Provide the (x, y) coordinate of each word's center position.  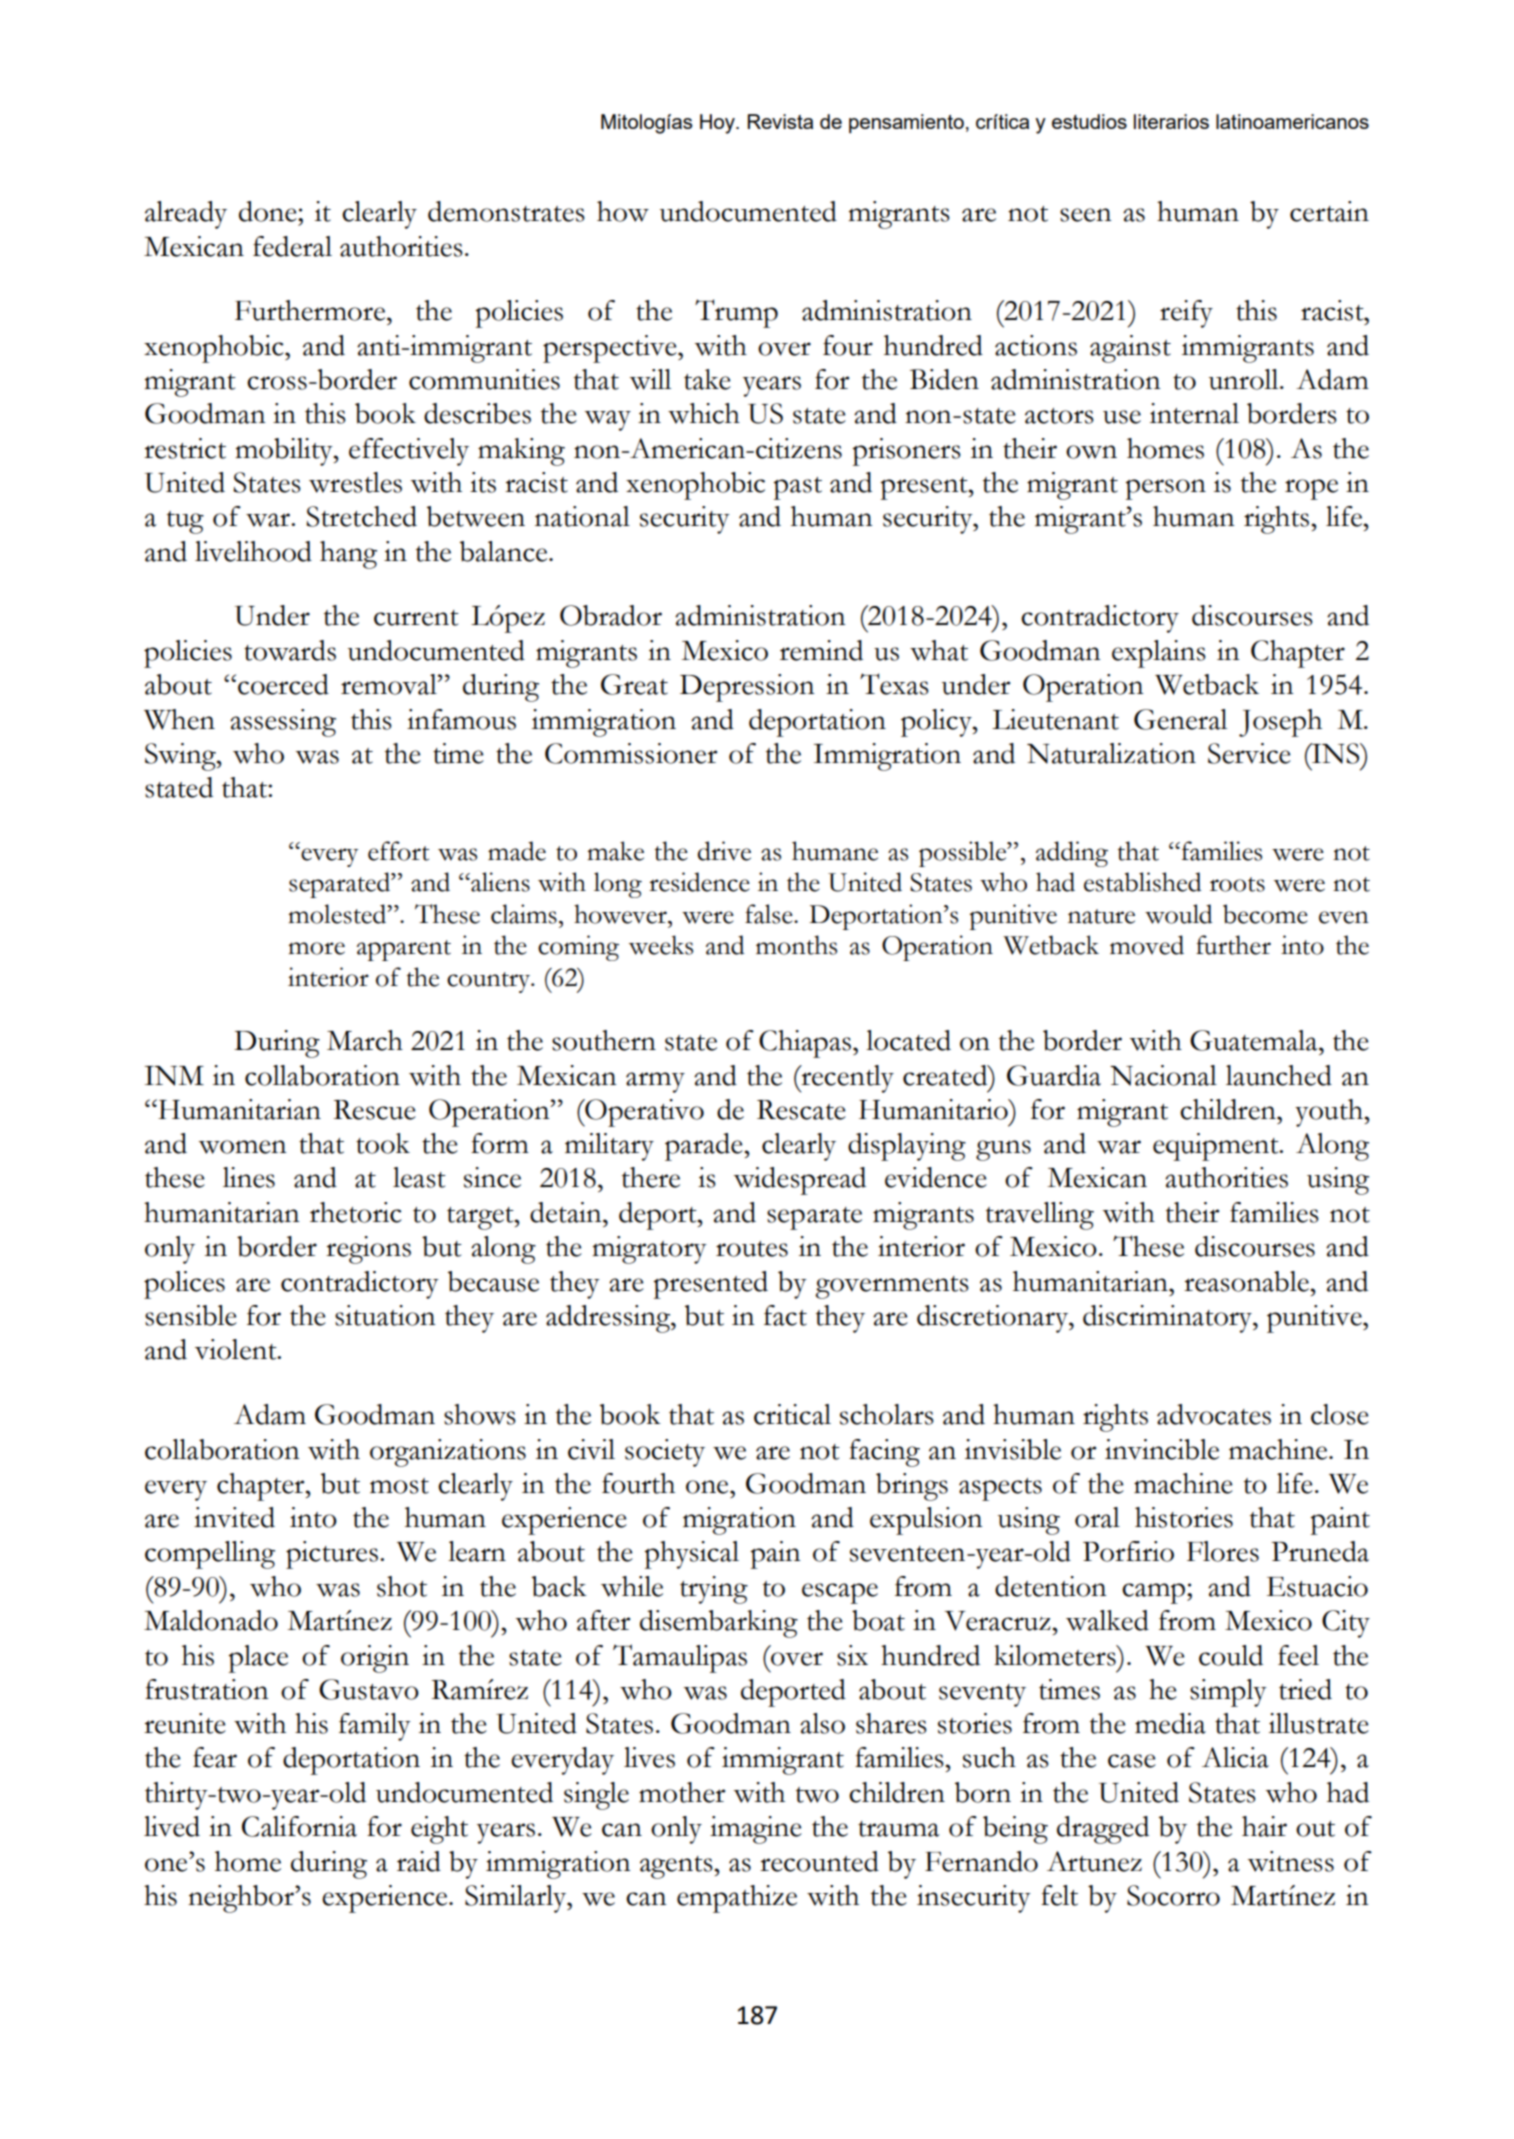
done (269, 211)
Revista (780, 121)
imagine (756, 1830)
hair (1264, 1826)
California (299, 1826)
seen (1086, 215)
